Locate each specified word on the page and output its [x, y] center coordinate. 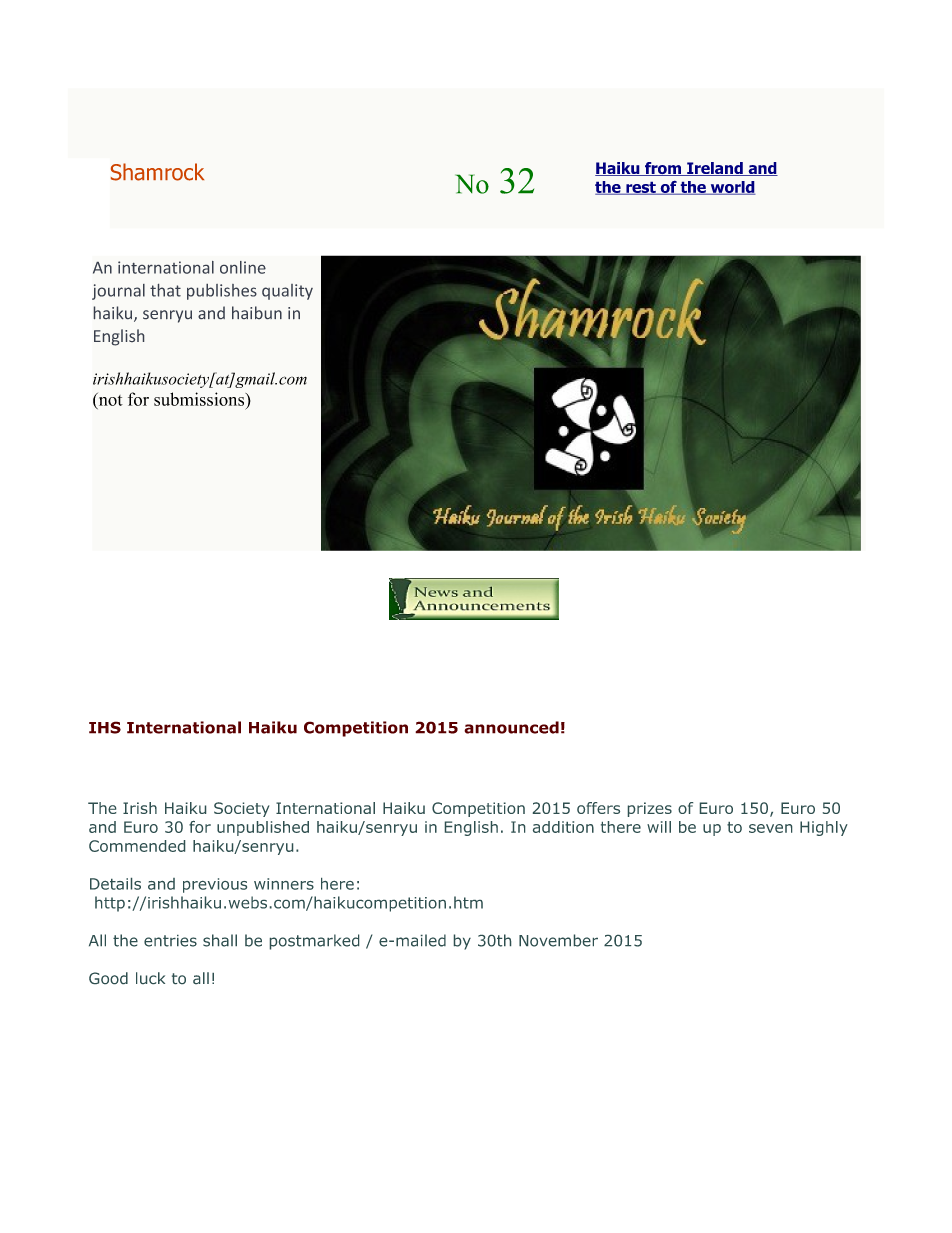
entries [170, 941]
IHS [105, 727]
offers [598, 808]
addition [563, 827]
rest [641, 188]
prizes [650, 809]
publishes [222, 292]
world [732, 188]
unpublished [263, 828]
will [659, 827]
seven [770, 828]
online [243, 267]
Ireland [715, 169]
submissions [200, 399]
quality [287, 292]
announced [511, 727]
